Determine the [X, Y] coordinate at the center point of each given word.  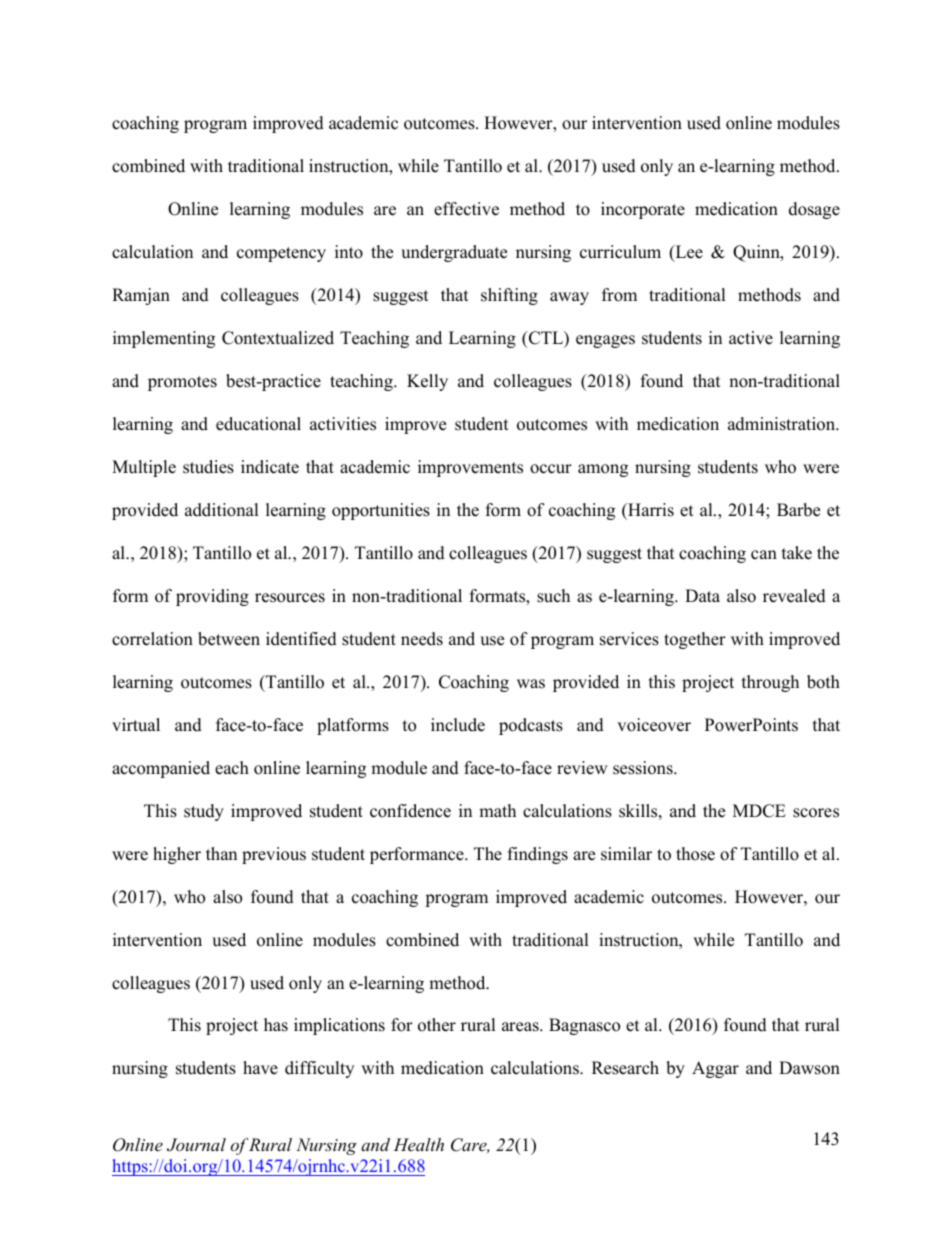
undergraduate [454, 253]
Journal [196, 1145]
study [204, 812]
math [497, 810]
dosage [814, 210]
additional [222, 510]
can [764, 555]
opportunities [381, 511]
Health [419, 1144]
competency [281, 254]
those [695, 854]
